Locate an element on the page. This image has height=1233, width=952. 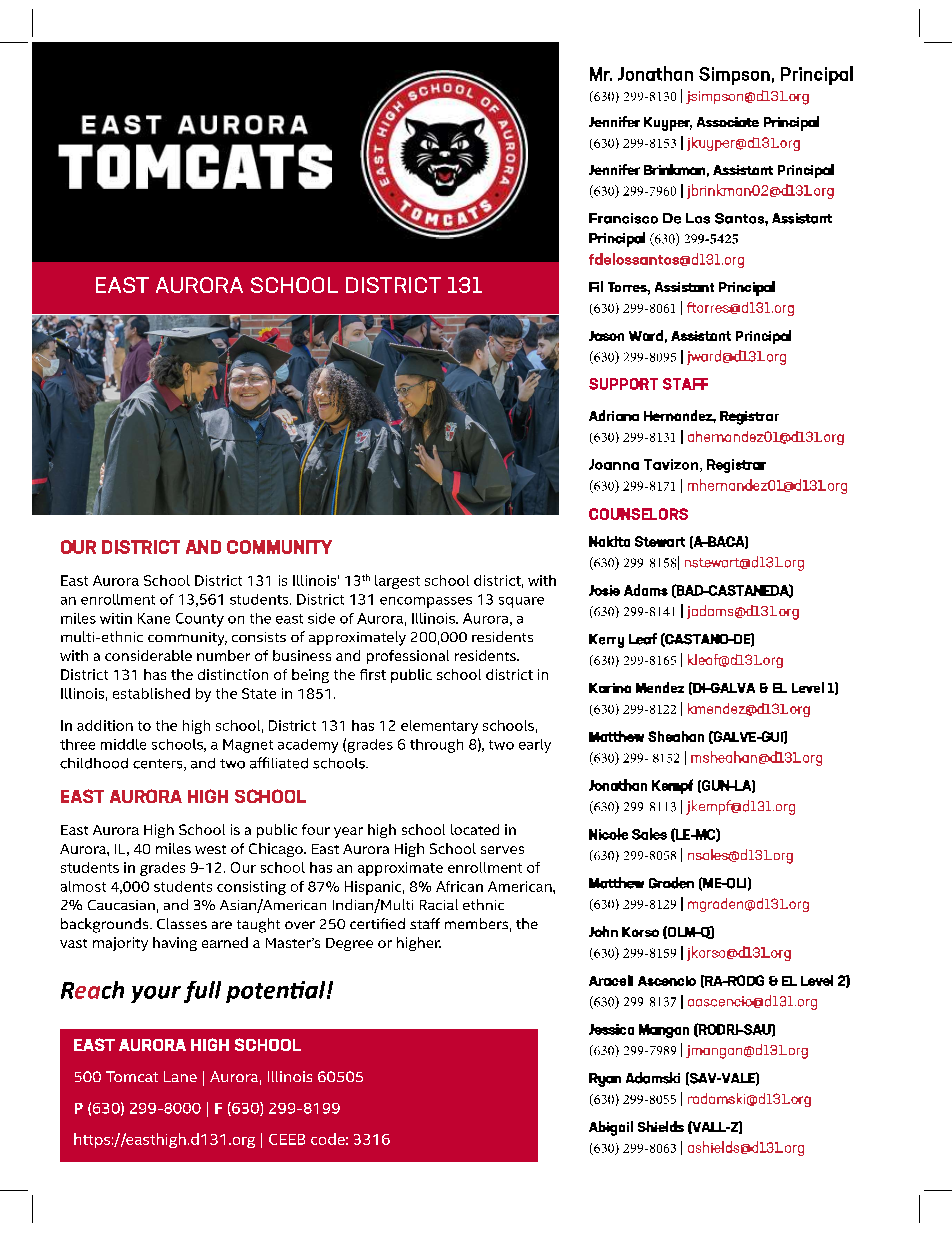
west is located at coordinates (210, 849).
